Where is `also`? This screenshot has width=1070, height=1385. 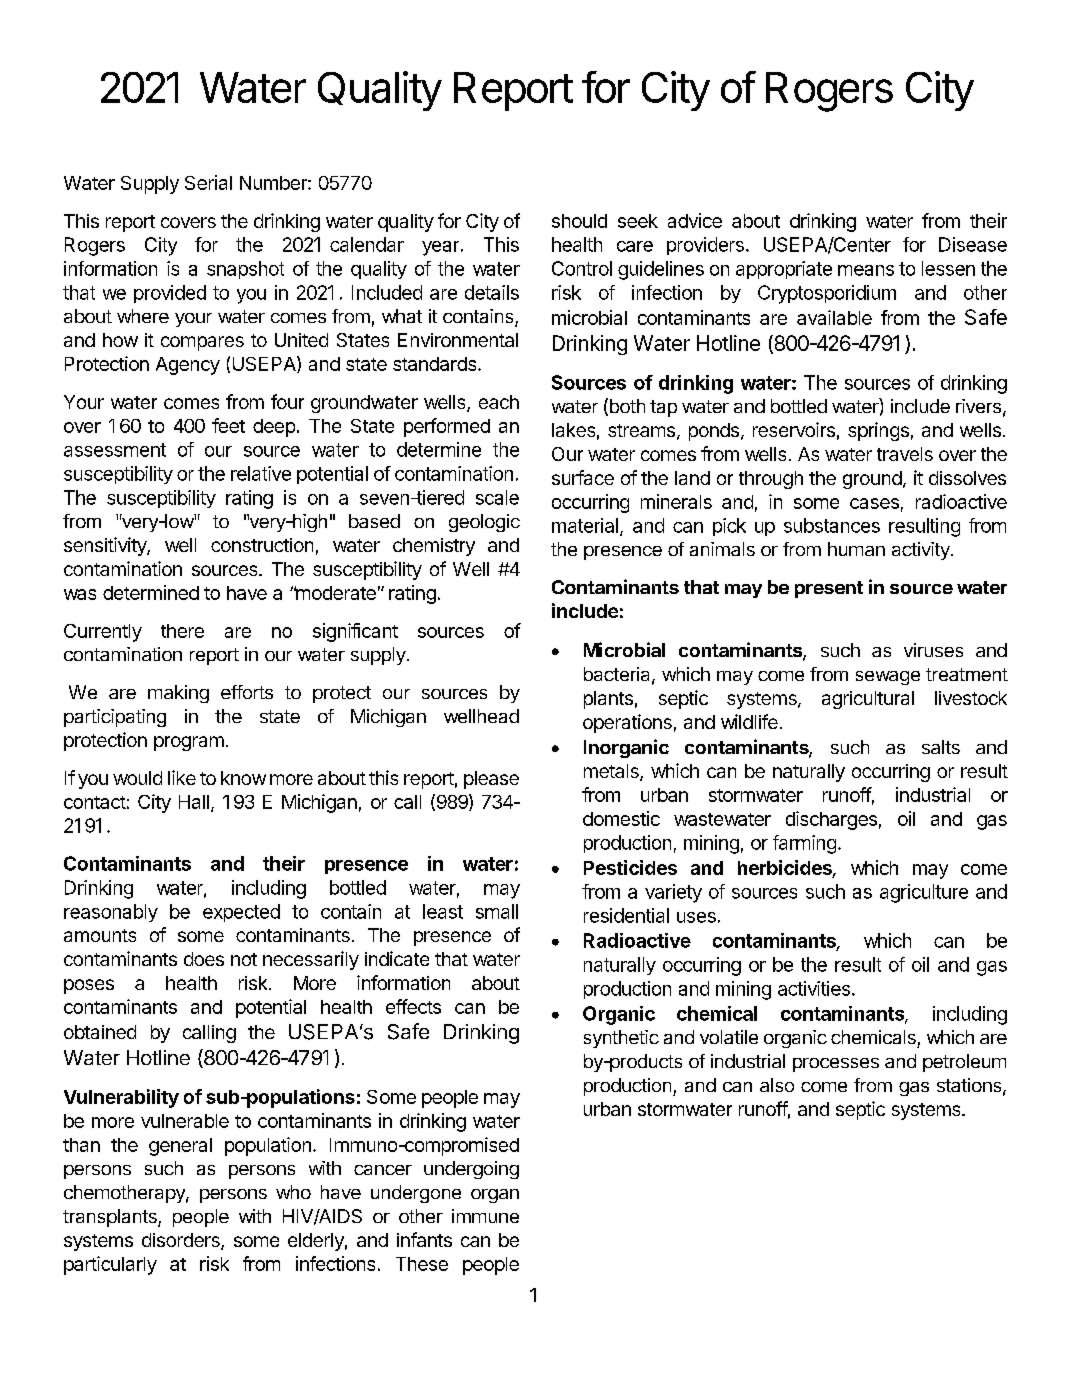 also is located at coordinates (777, 1085).
